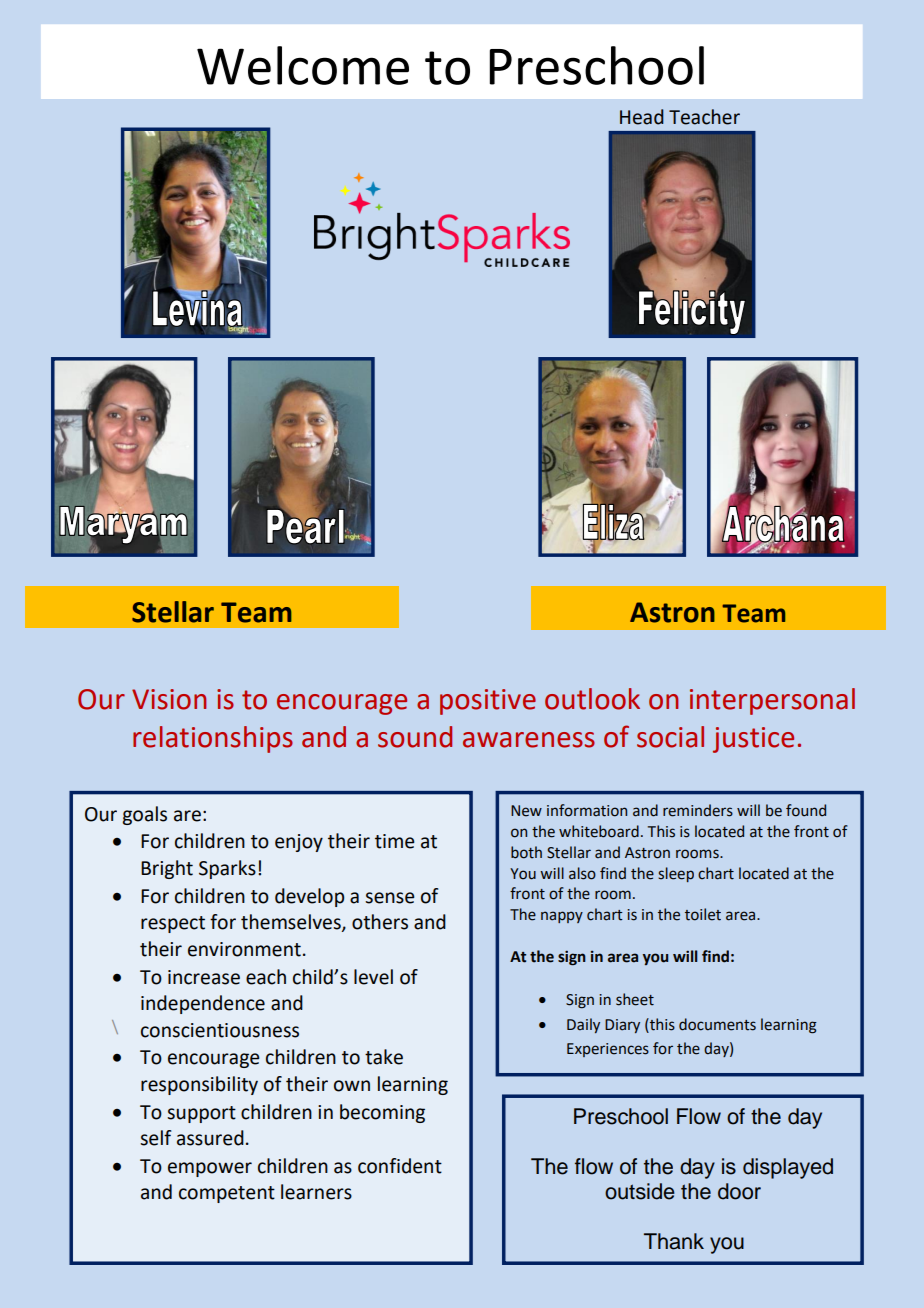  I want to click on competent, so click(227, 1194).
